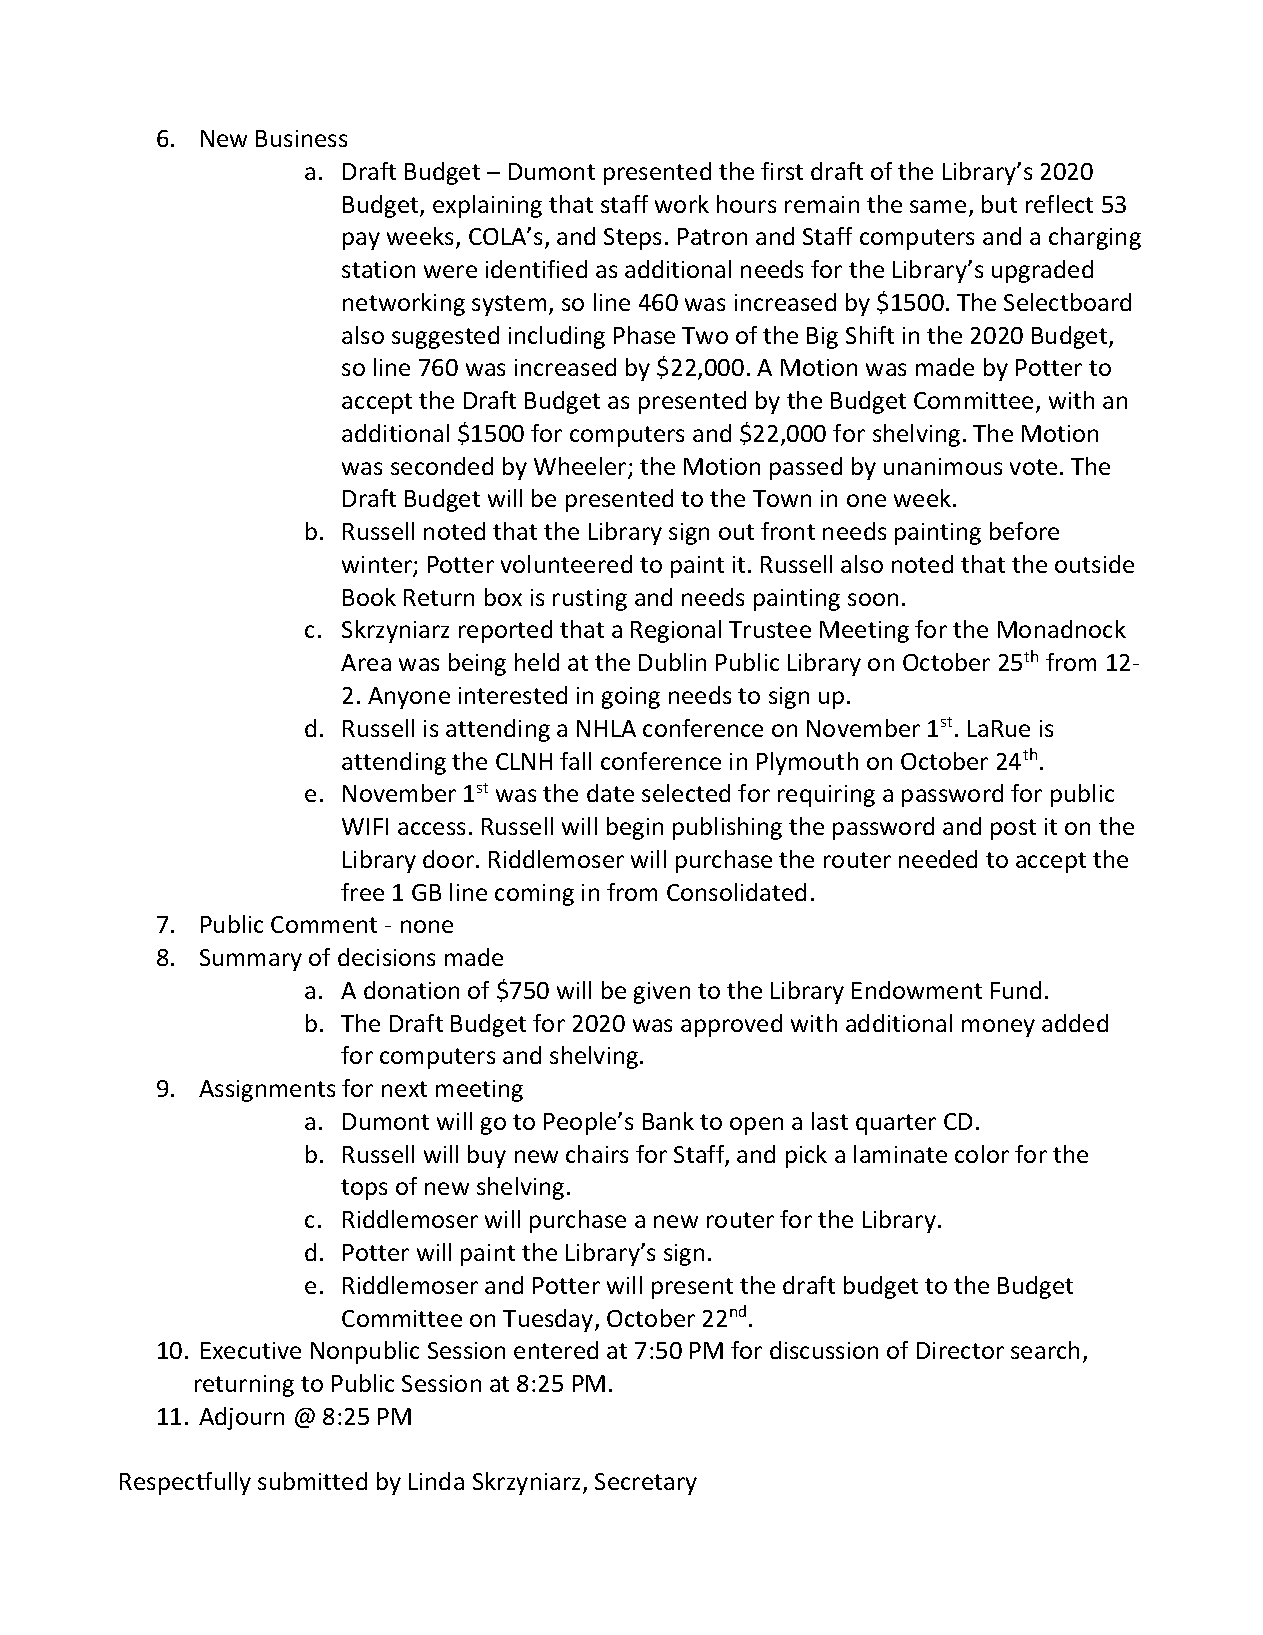  What do you see at coordinates (632, 239) in the image?
I see `Steps` at bounding box center [632, 239].
